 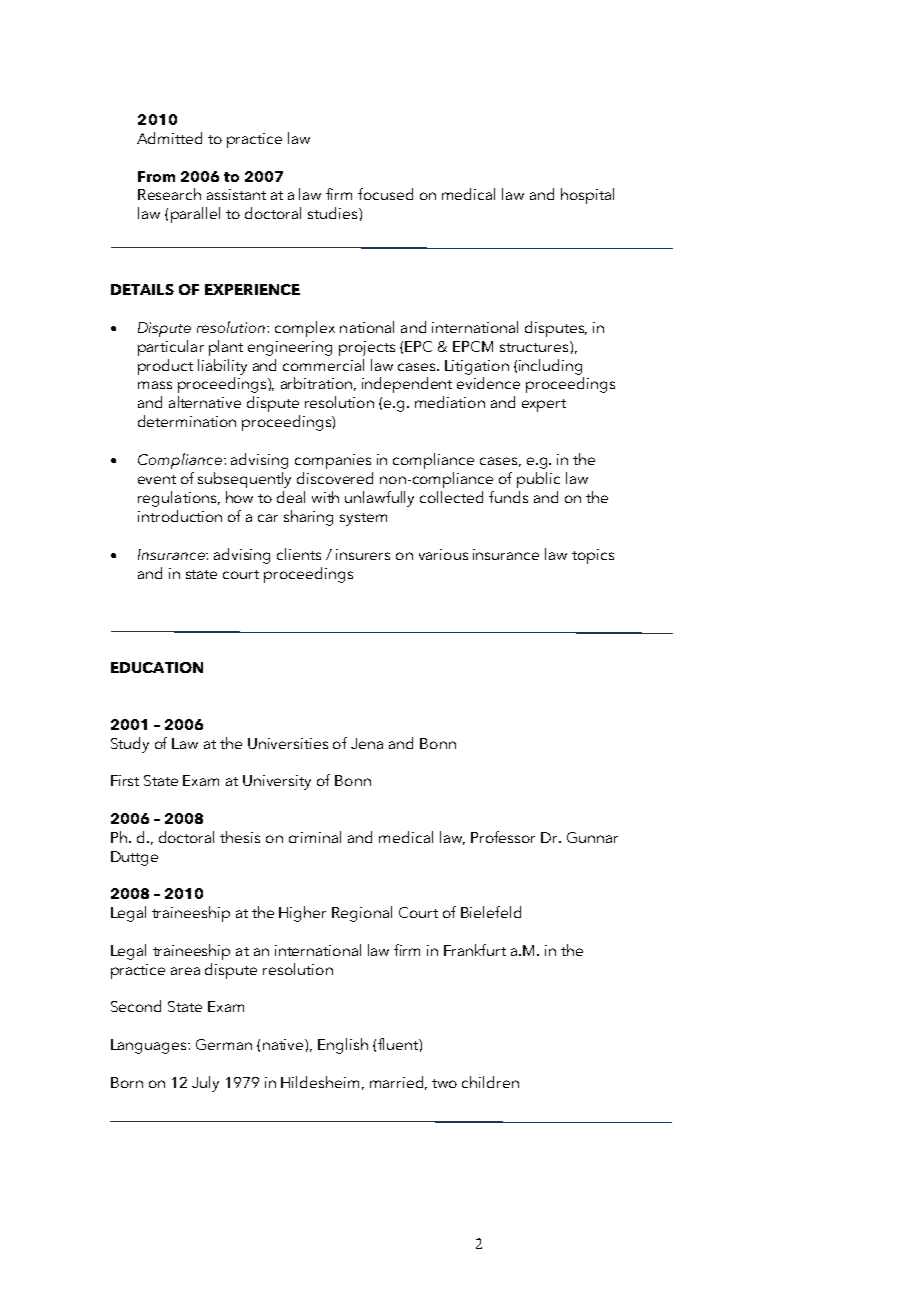 What do you see at coordinates (587, 196) in the image?
I see `hospital` at bounding box center [587, 196].
